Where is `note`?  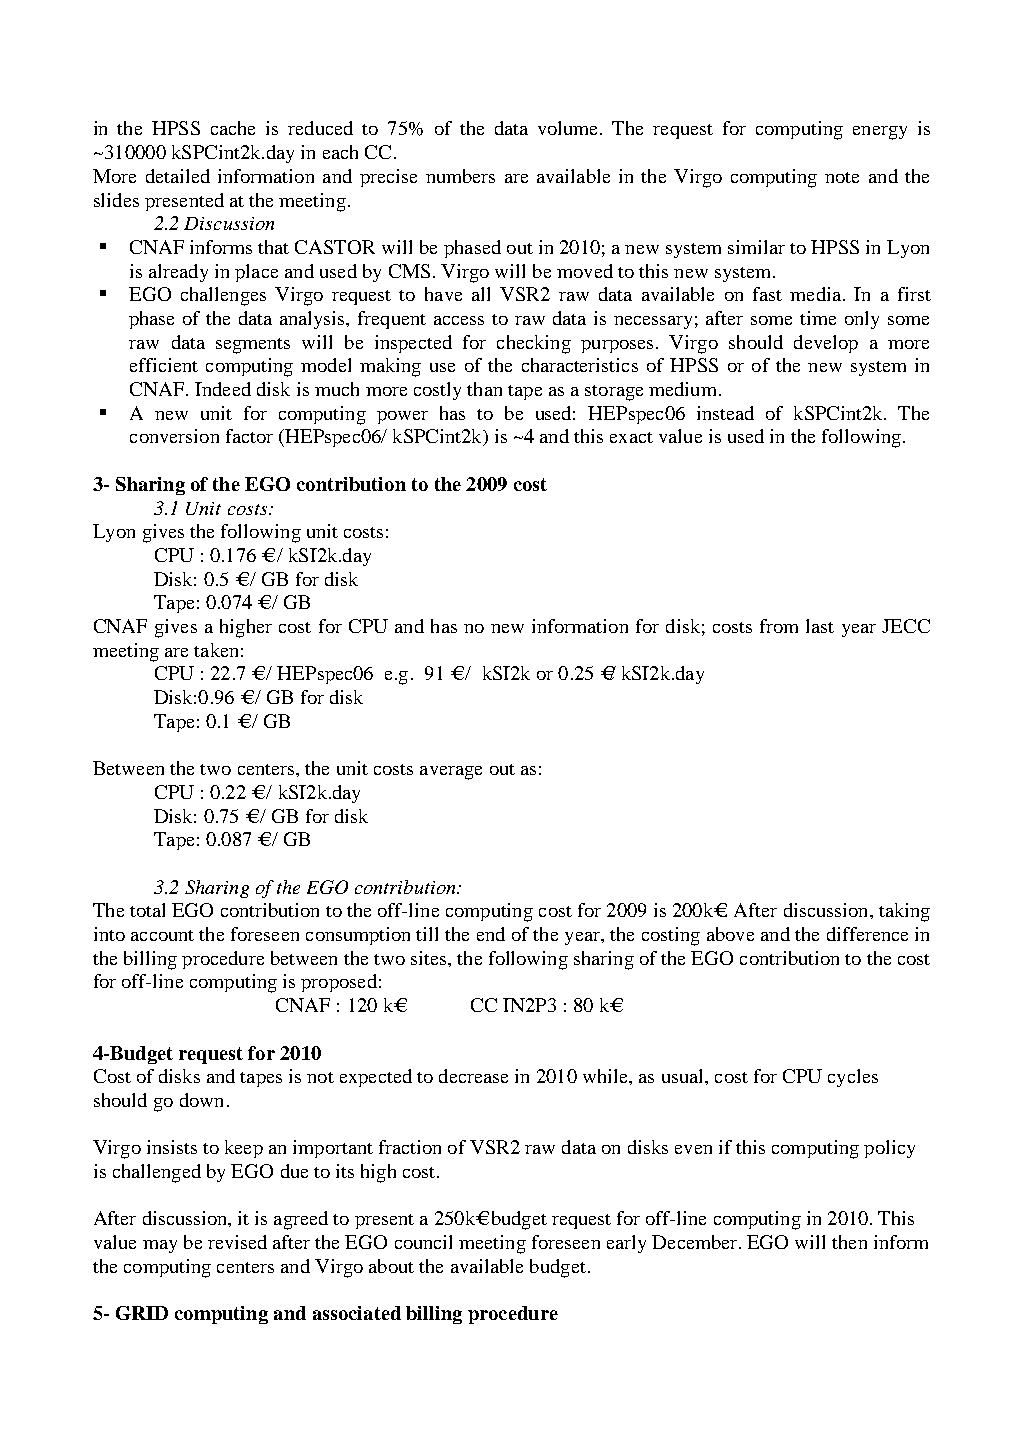
note is located at coordinates (842, 177).
